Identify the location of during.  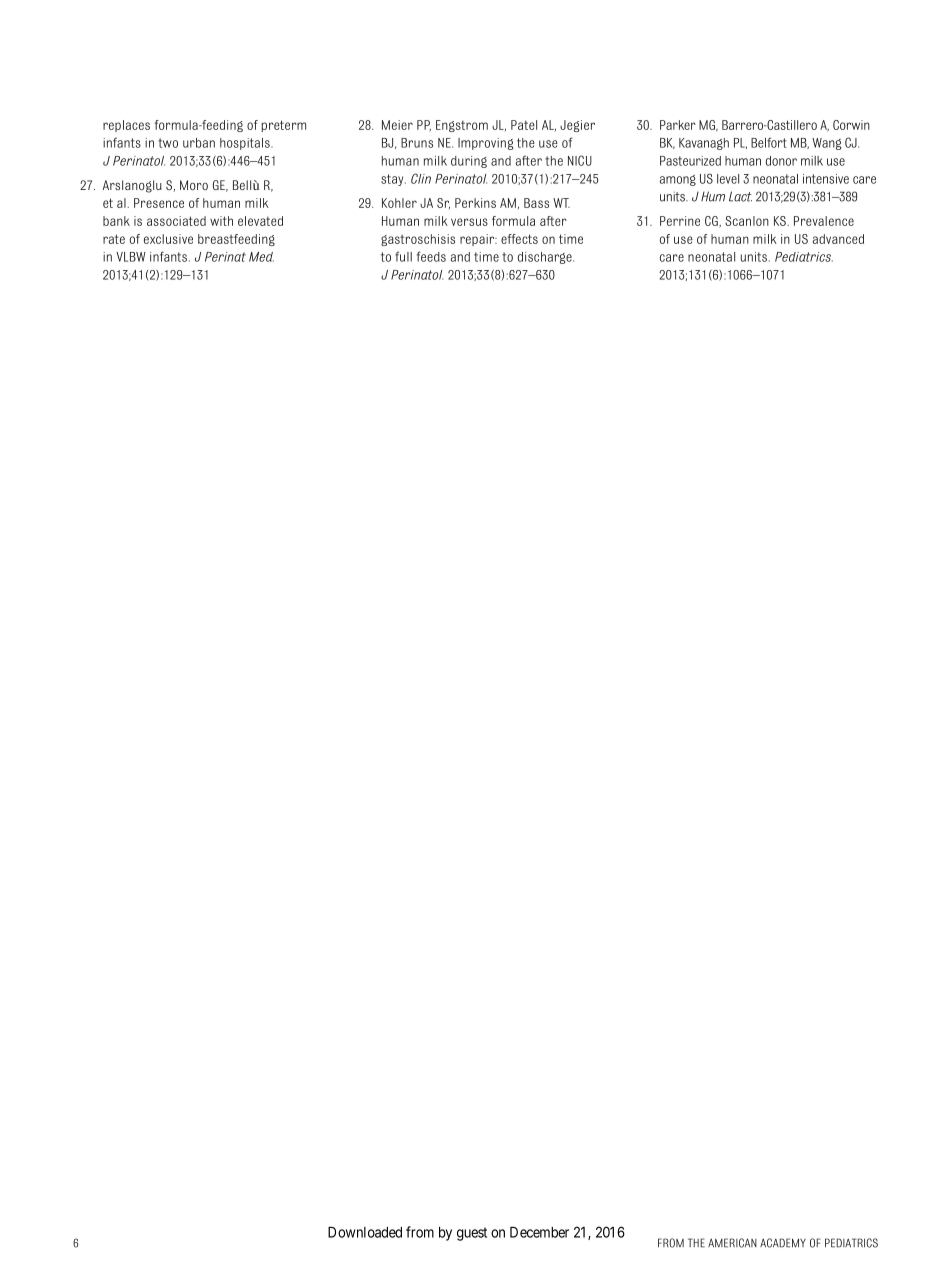
(469, 162).
